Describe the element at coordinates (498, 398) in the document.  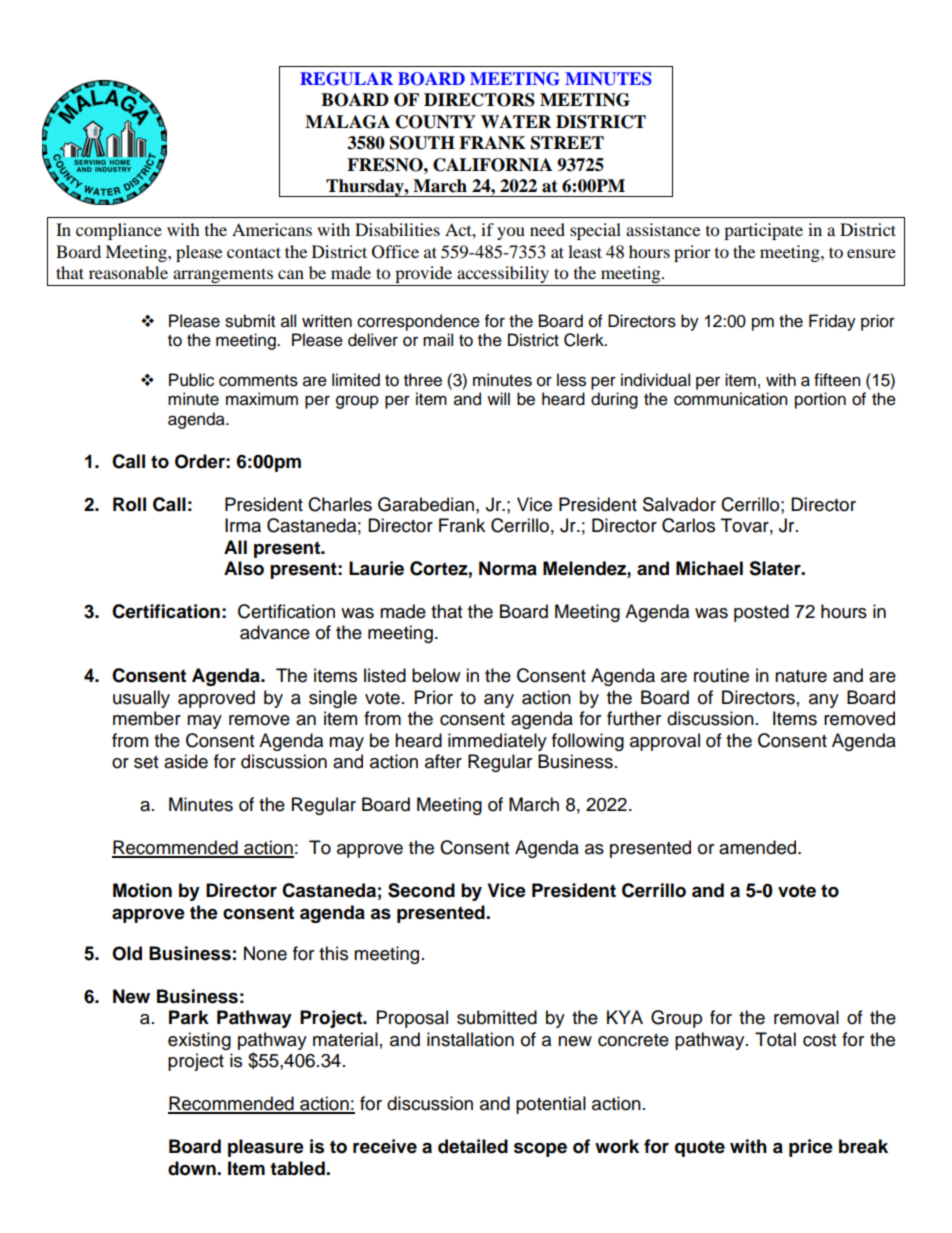
I see `will` at that location.
